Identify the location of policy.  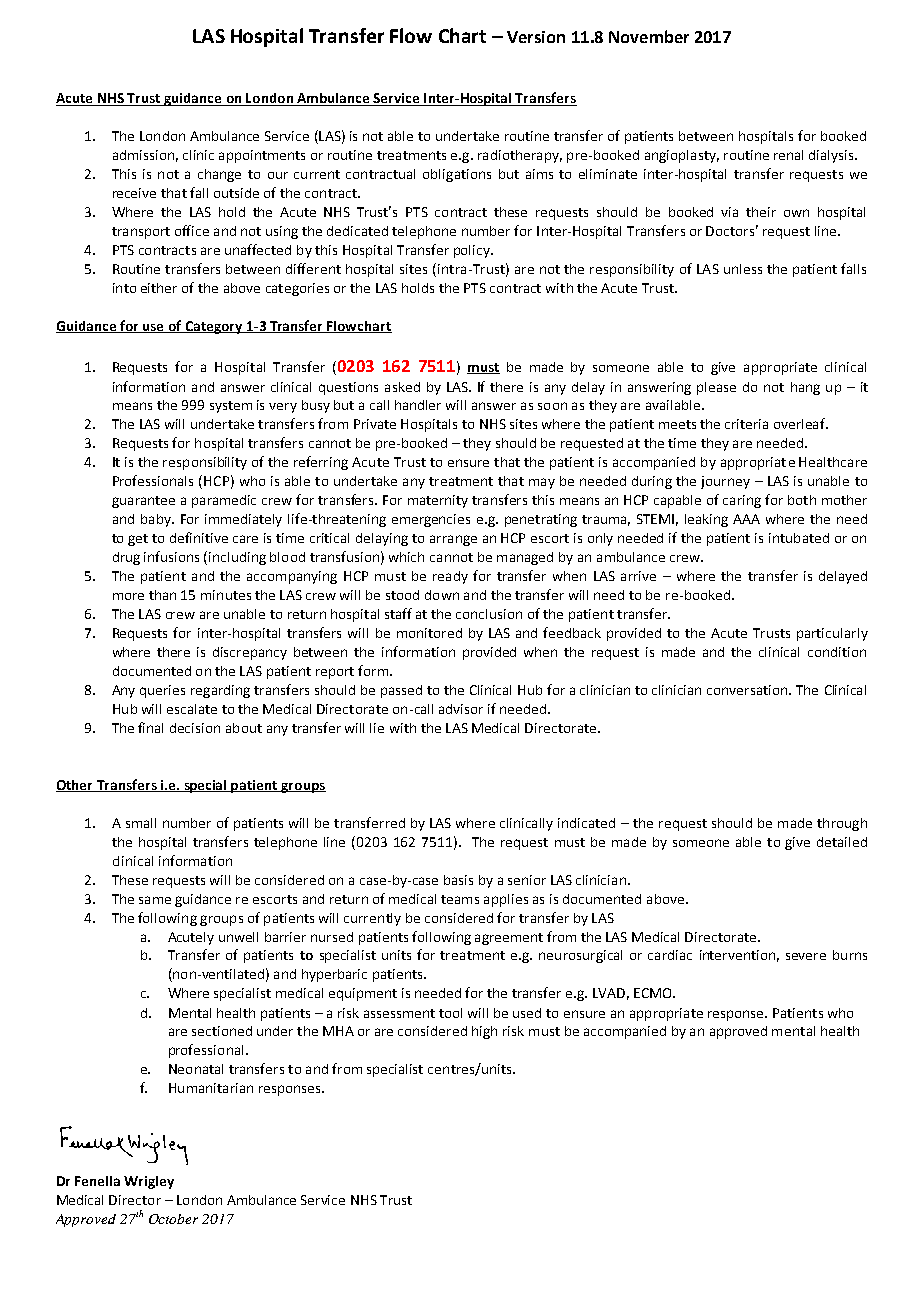
(473, 251).
